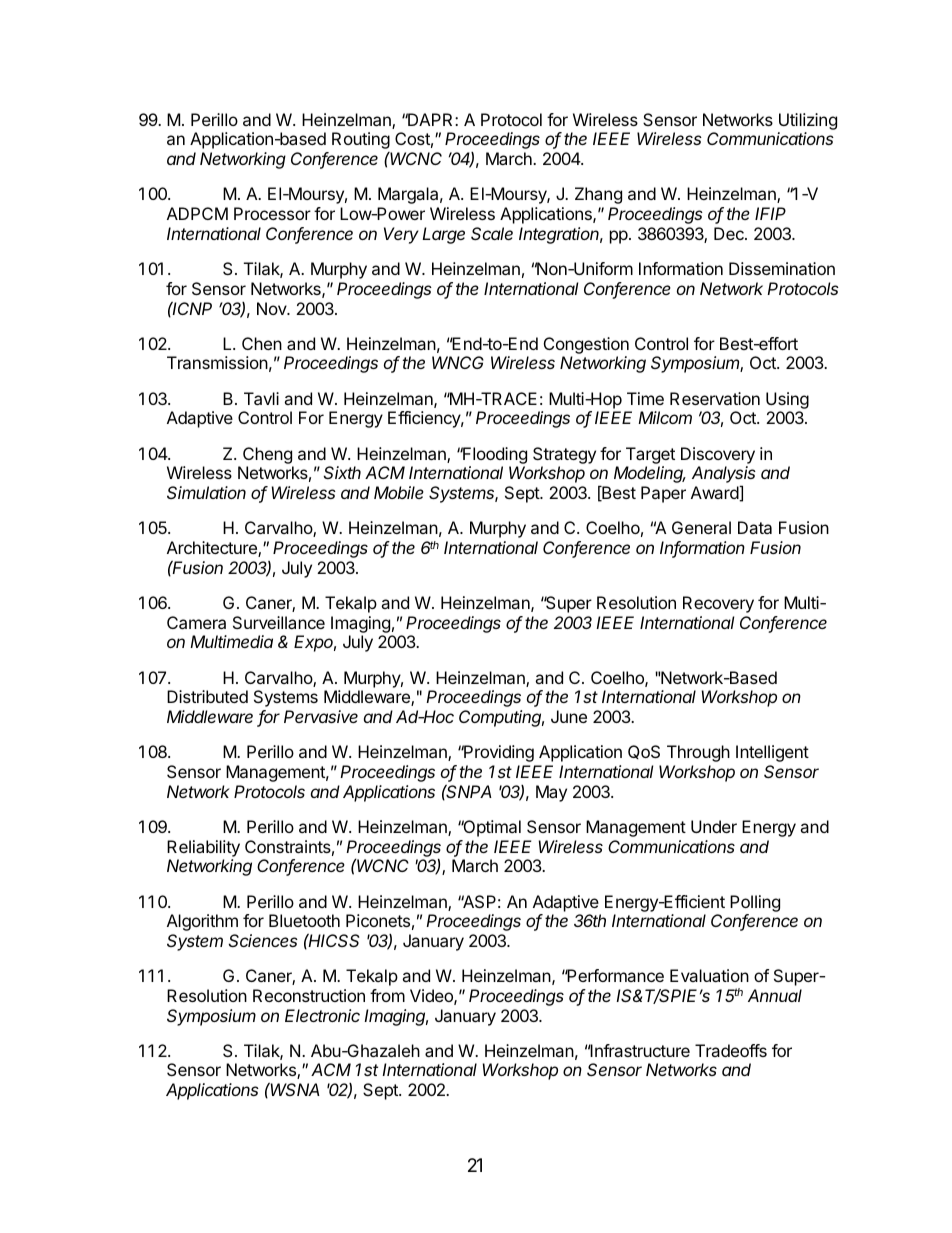 The image size is (952, 1233). Describe the element at coordinates (206, 492) in the document. I see `Simulation` at that location.
